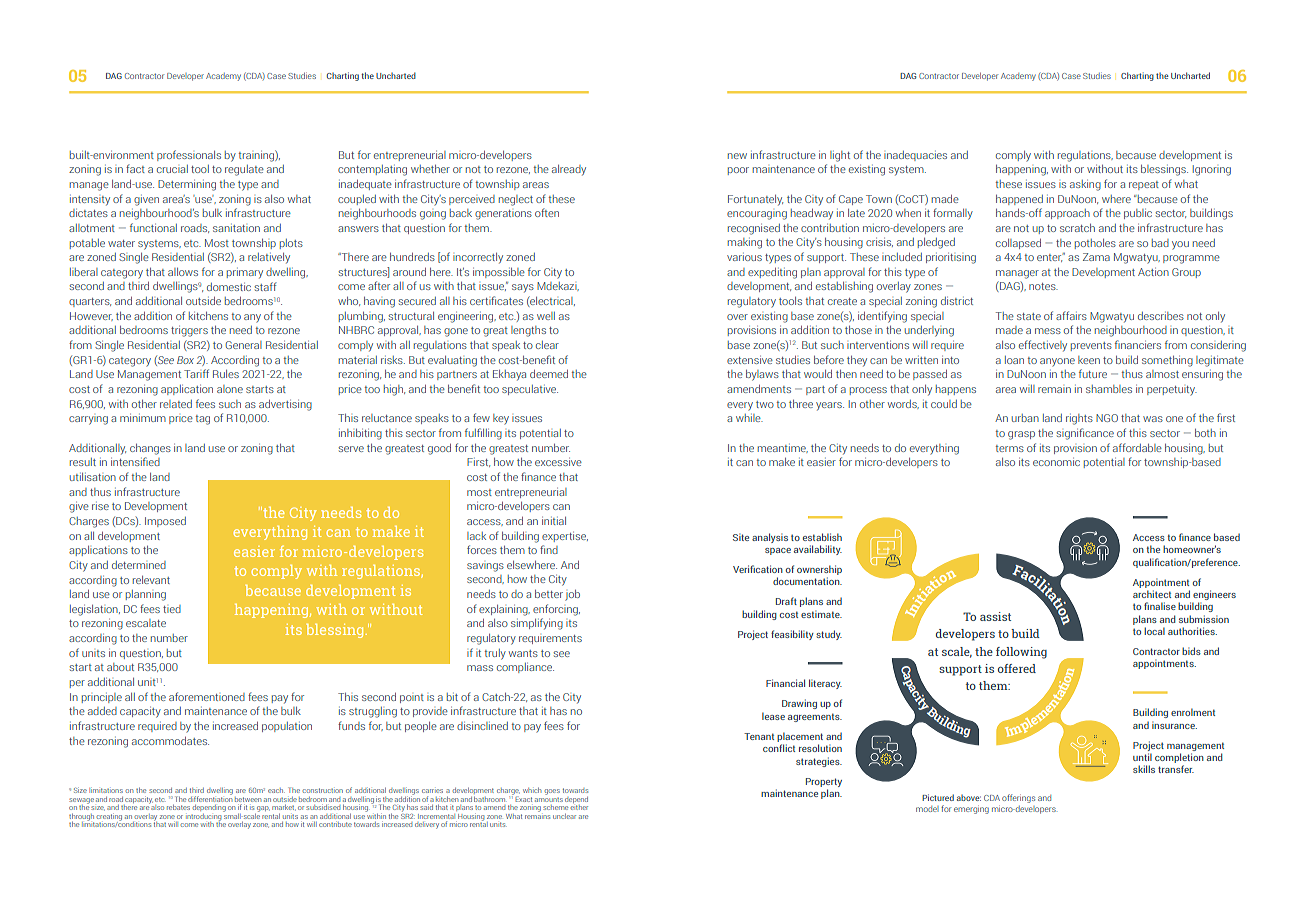 The height and width of the page is (900, 1316). What do you see at coordinates (525, 668) in the page?
I see `compliance` at bounding box center [525, 668].
